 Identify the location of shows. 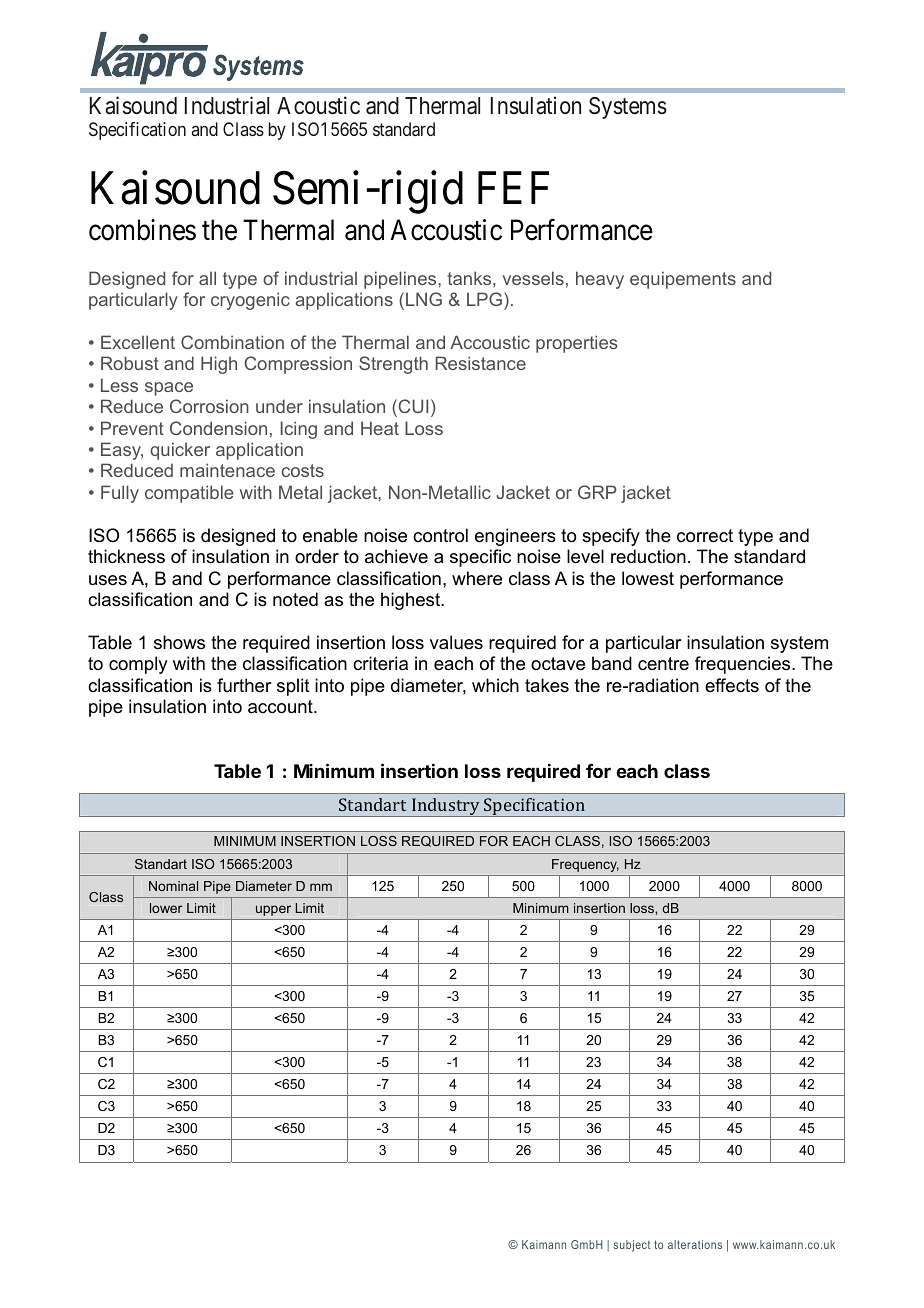
(179, 642).
